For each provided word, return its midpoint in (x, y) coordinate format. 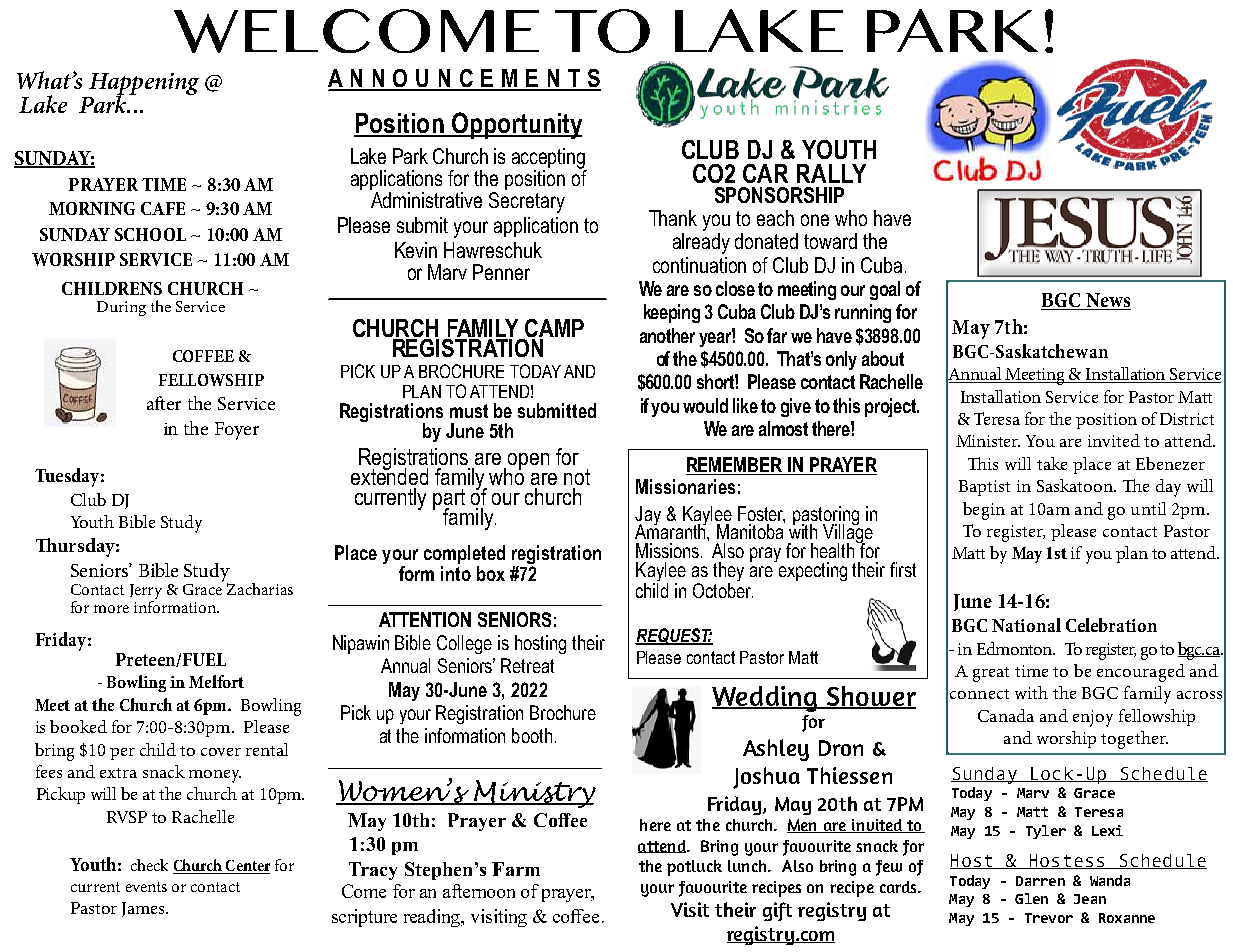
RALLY (831, 173)
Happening (142, 85)
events (146, 887)
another (667, 335)
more (111, 609)
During (121, 308)
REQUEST (674, 636)
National (1026, 625)
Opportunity (515, 125)
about (883, 358)
